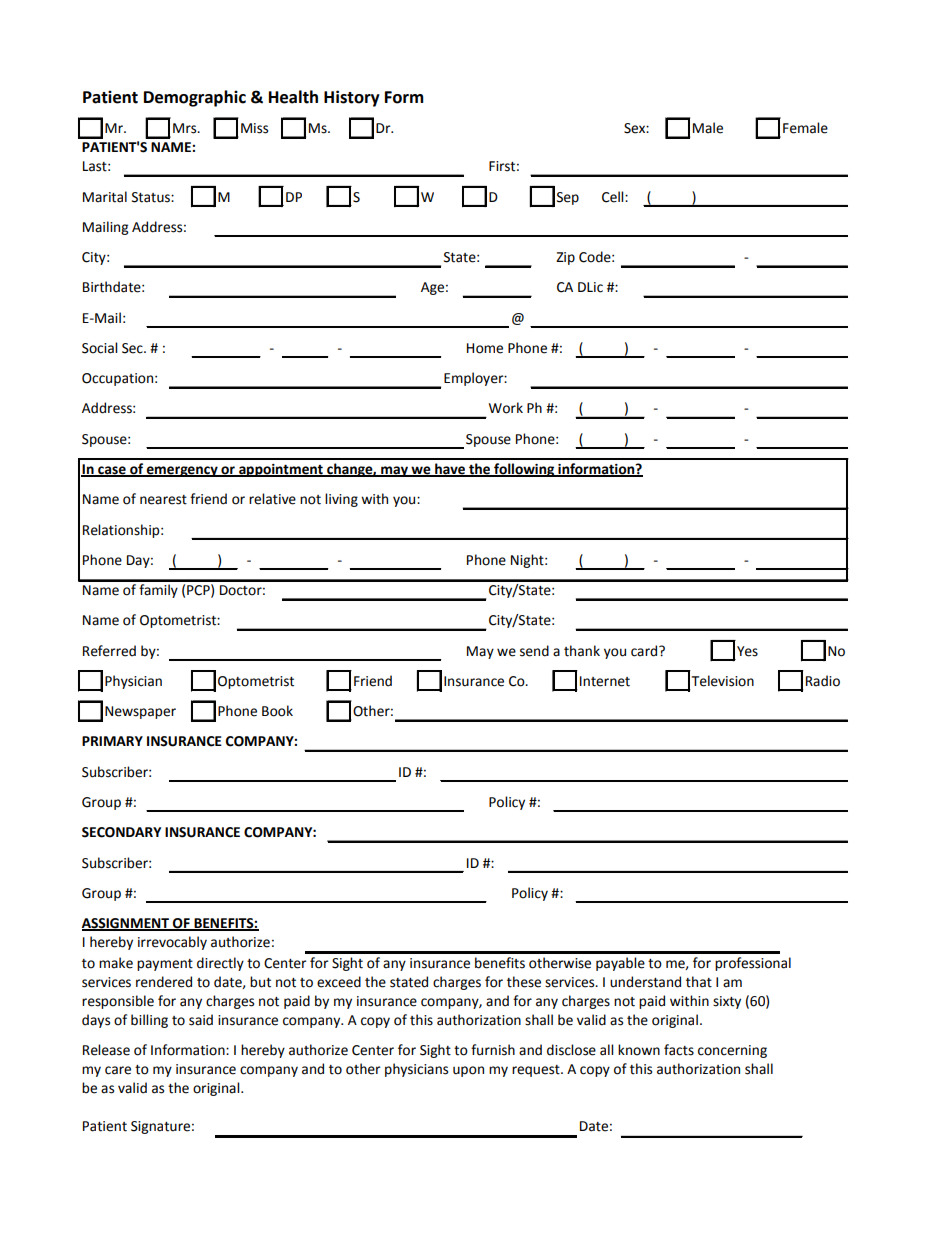  Describe the element at coordinates (732, 1051) in the page. I see `concerning` at that location.
